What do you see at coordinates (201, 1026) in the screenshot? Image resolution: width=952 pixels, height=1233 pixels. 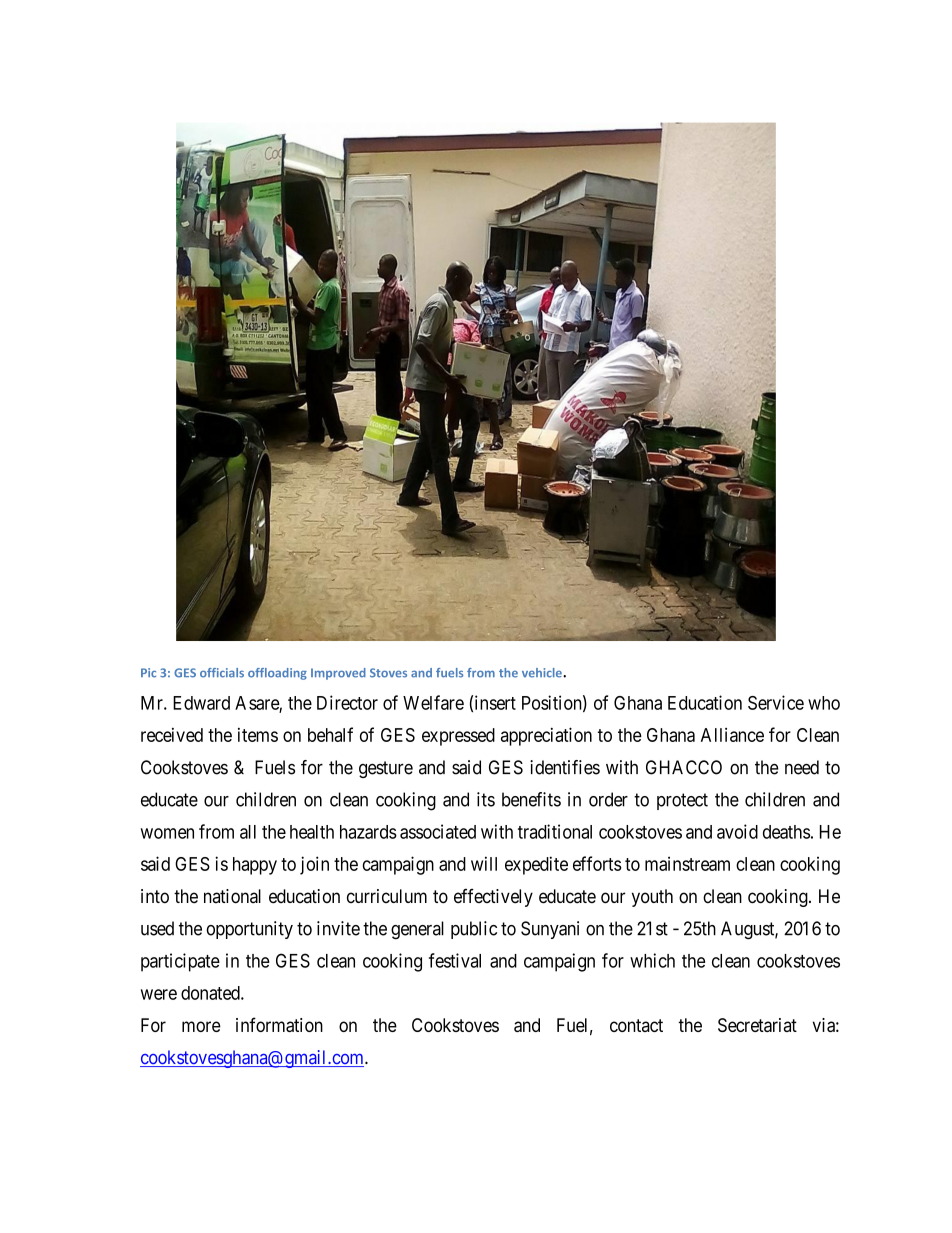 I see `more` at bounding box center [201, 1026].
